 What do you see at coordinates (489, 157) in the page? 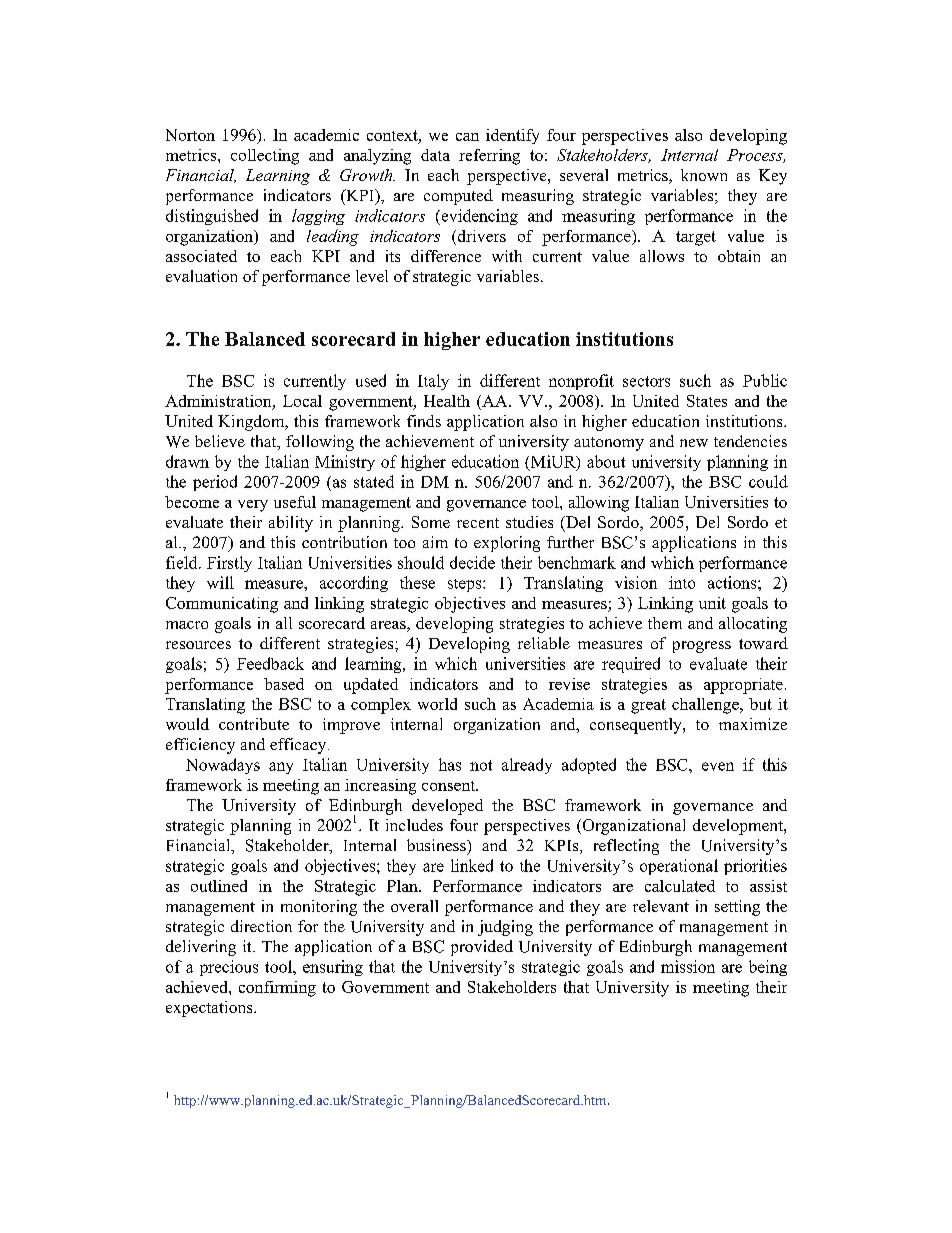
I see `referring` at bounding box center [489, 157].
